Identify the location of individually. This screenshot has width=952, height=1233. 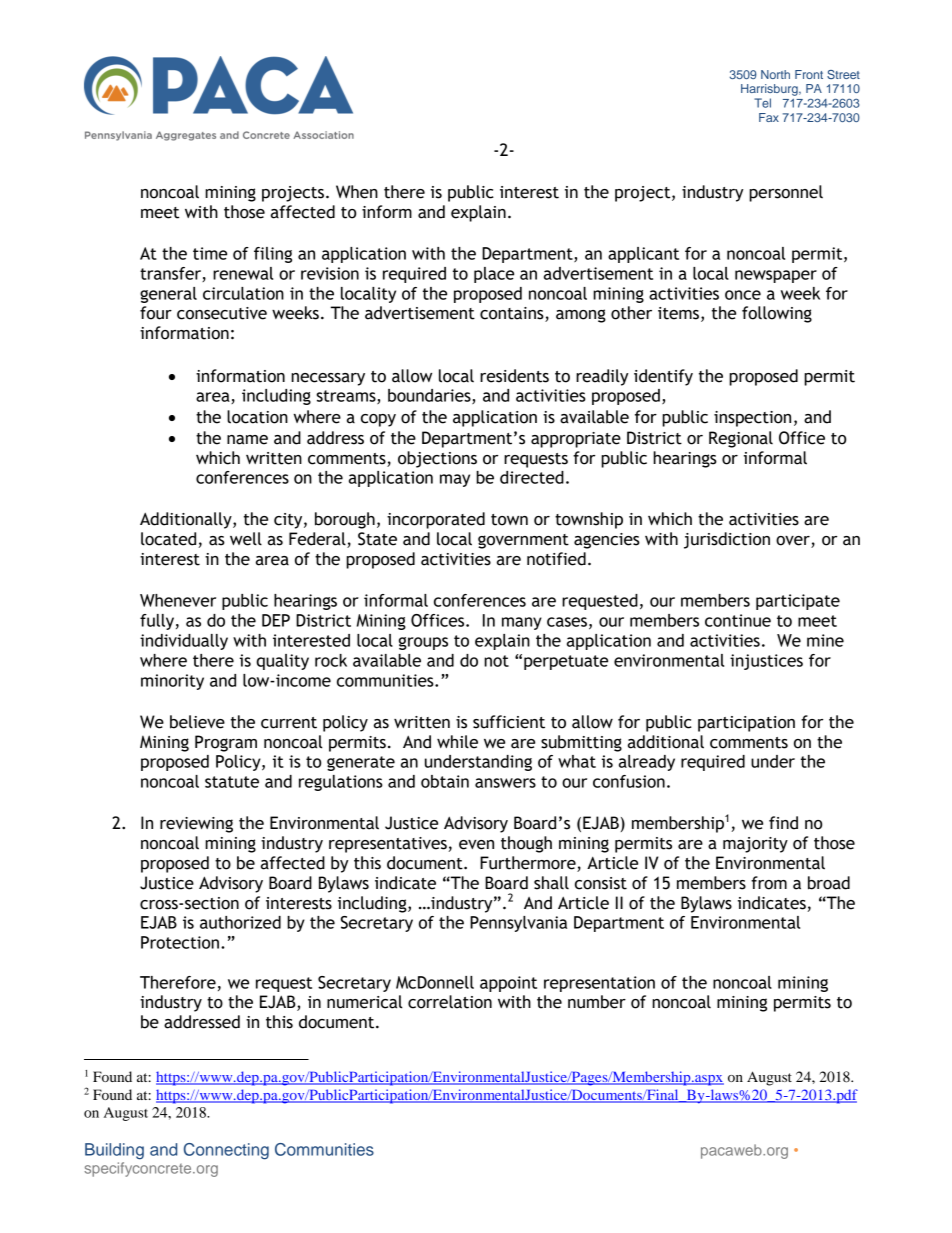
(184, 642).
